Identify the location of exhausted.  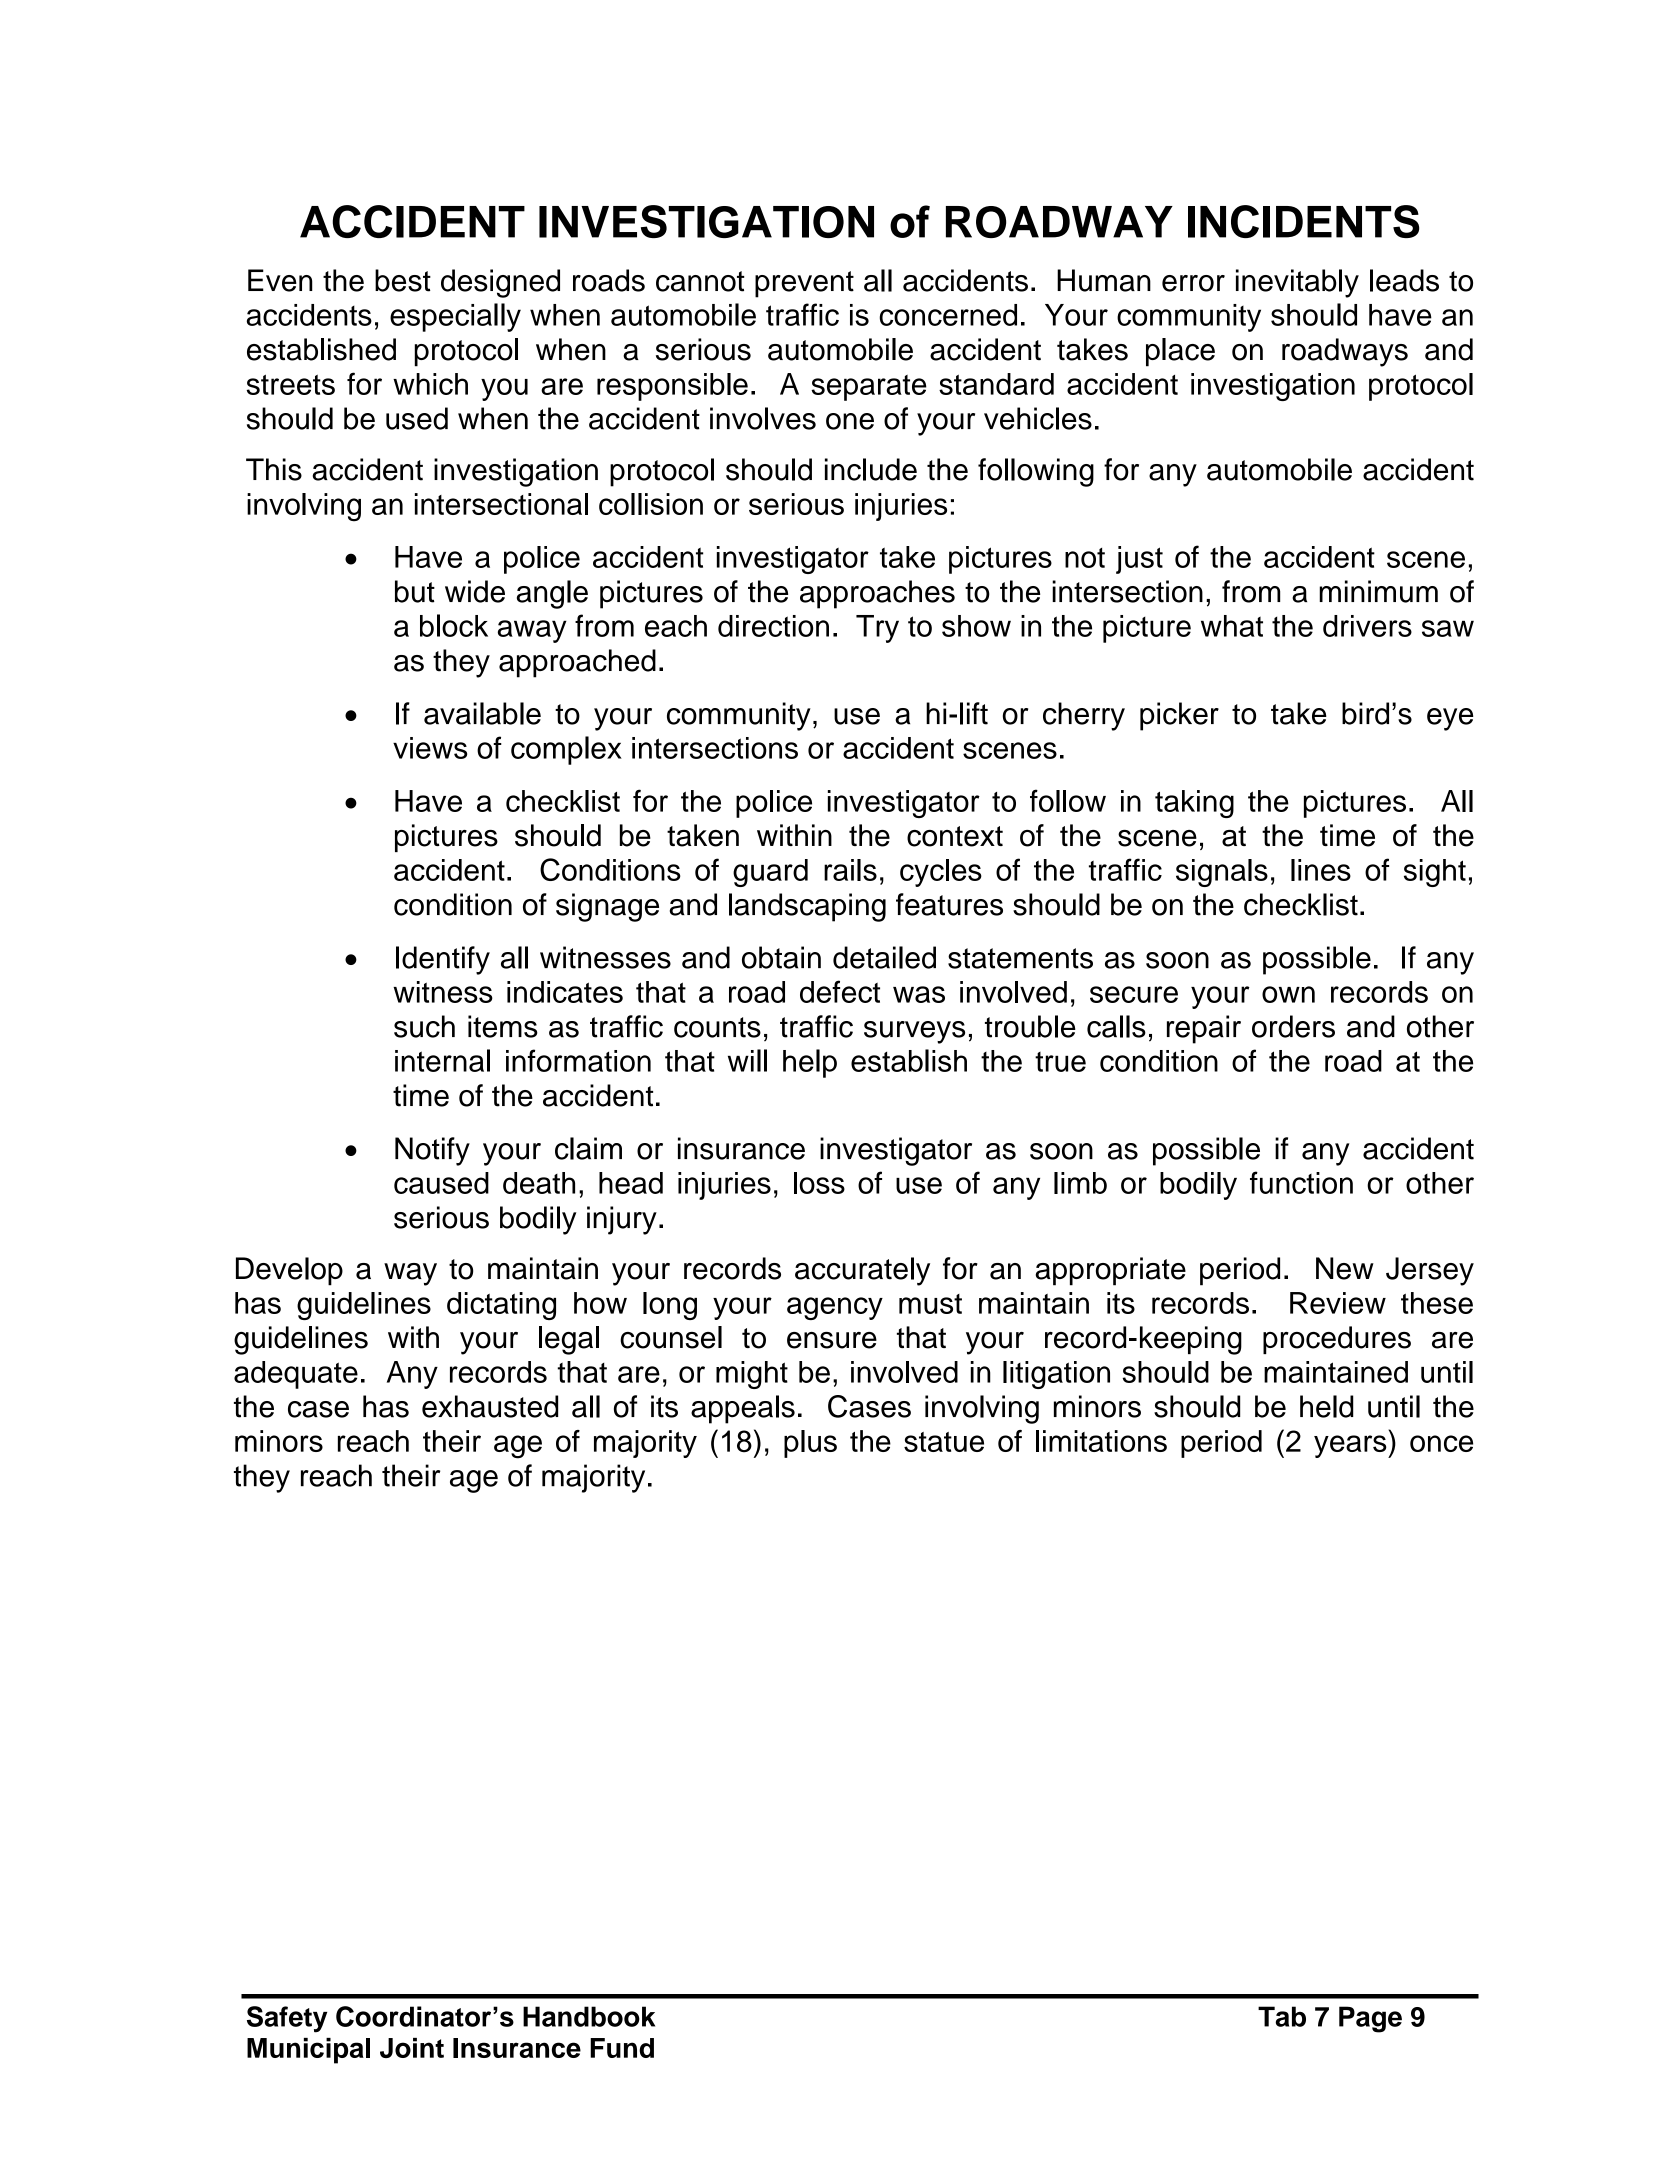
(490, 1406).
